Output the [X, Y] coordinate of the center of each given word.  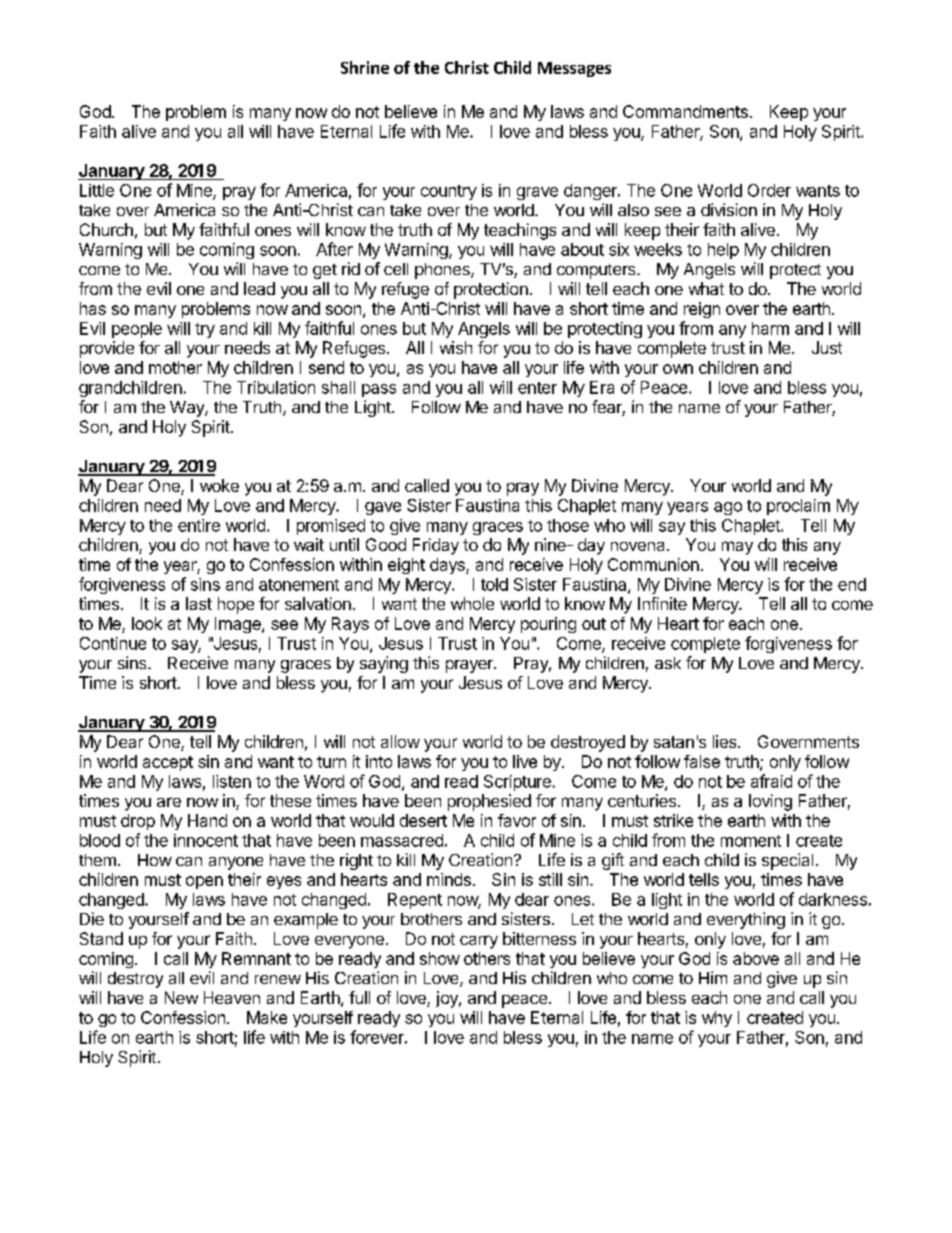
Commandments [685, 111]
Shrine [365, 67]
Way [188, 409]
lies [726, 741]
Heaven [232, 997]
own [678, 369]
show [440, 958]
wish [456, 347]
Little [97, 190]
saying [384, 664]
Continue [113, 643]
